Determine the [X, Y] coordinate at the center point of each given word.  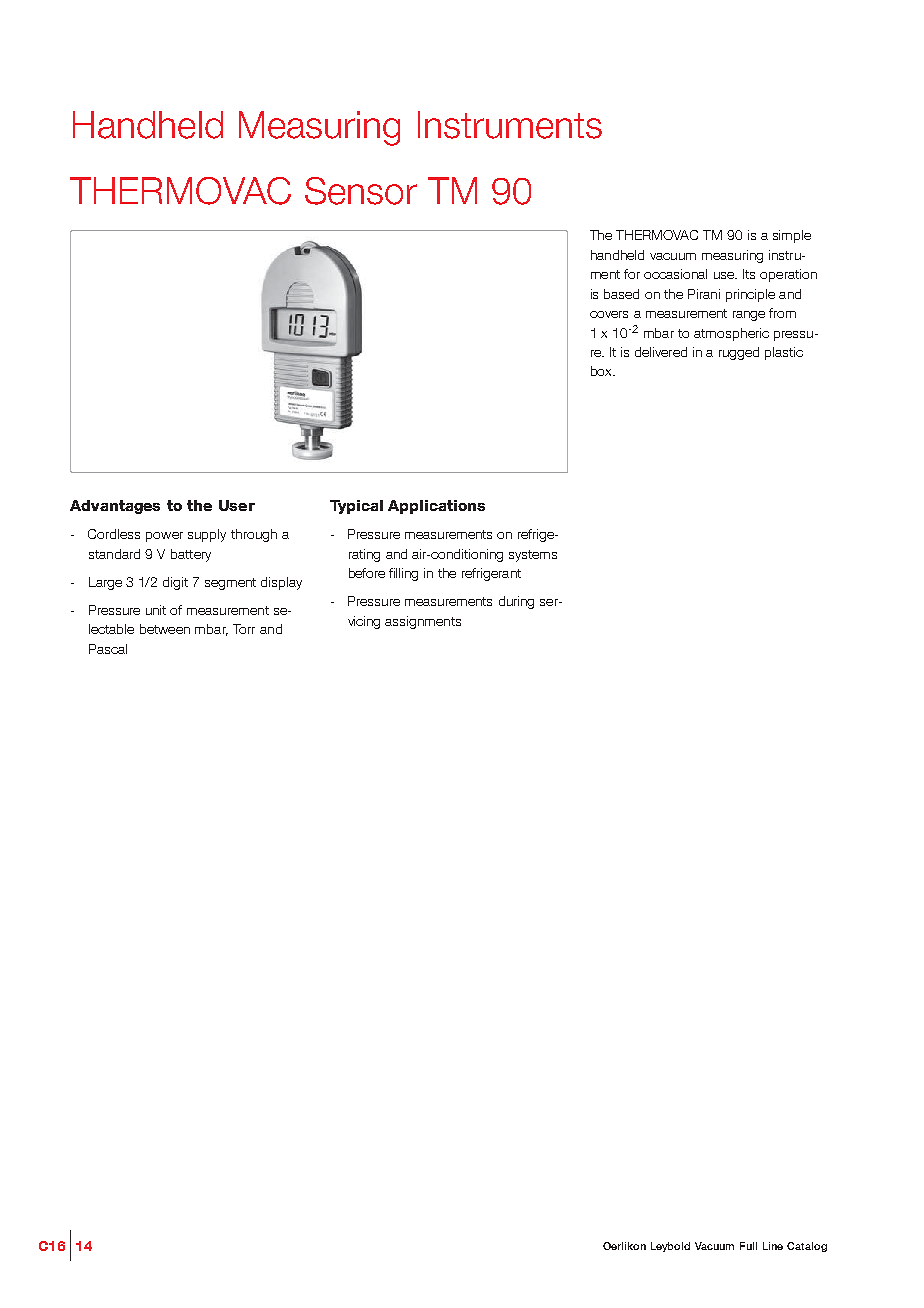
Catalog [807, 1247]
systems [533, 556]
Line [773, 1246]
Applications [436, 507]
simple [792, 236]
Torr [244, 629]
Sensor [361, 191]
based [621, 294]
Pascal [108, 649]
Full [748, 1246]
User [237, 505]
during [516, 602]
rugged [739, 353]
